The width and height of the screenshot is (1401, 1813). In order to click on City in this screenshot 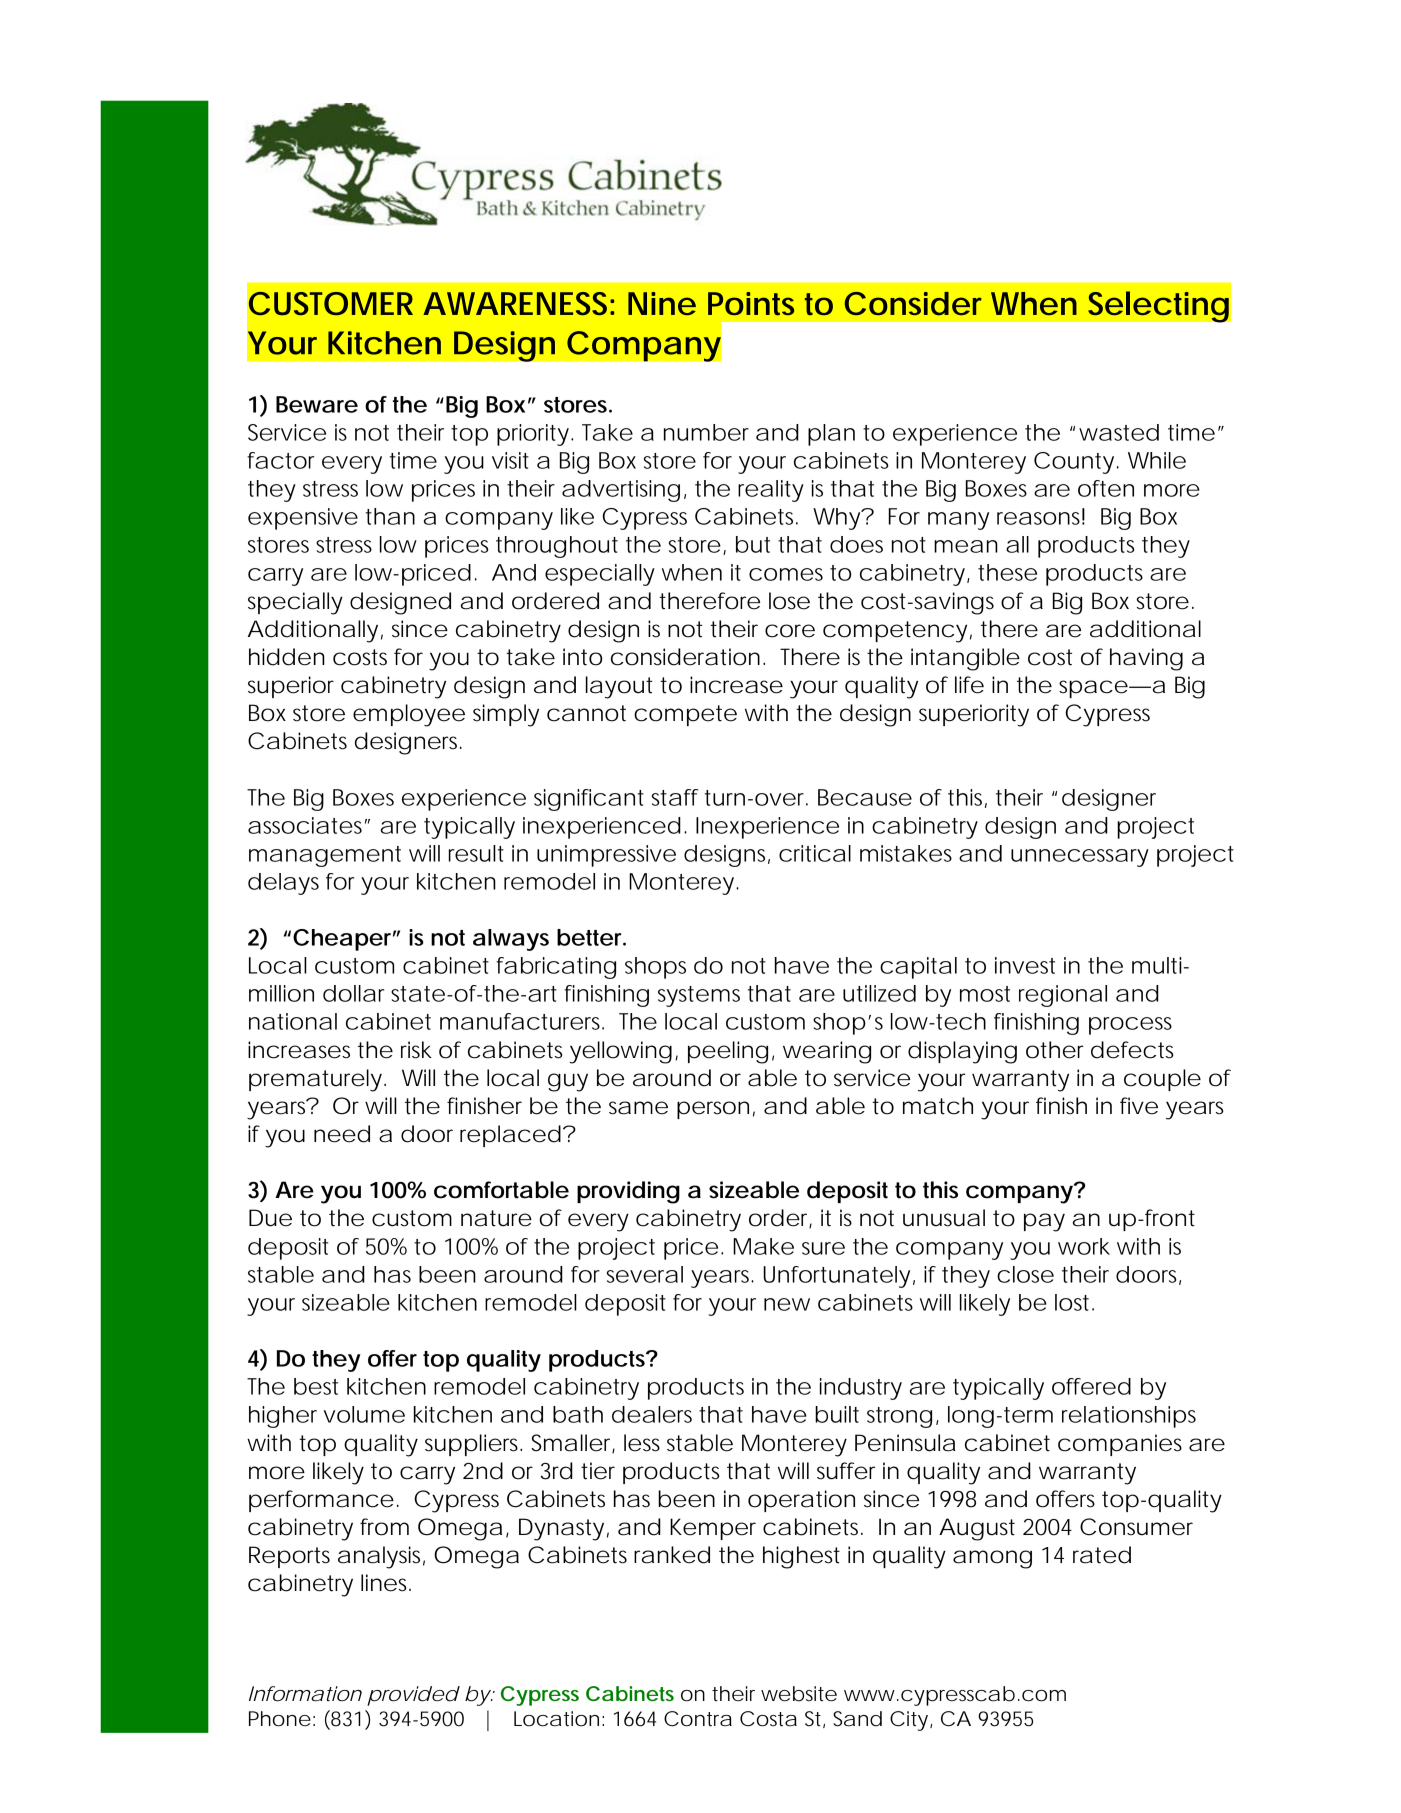, I will do `click(911, 1721)`.
